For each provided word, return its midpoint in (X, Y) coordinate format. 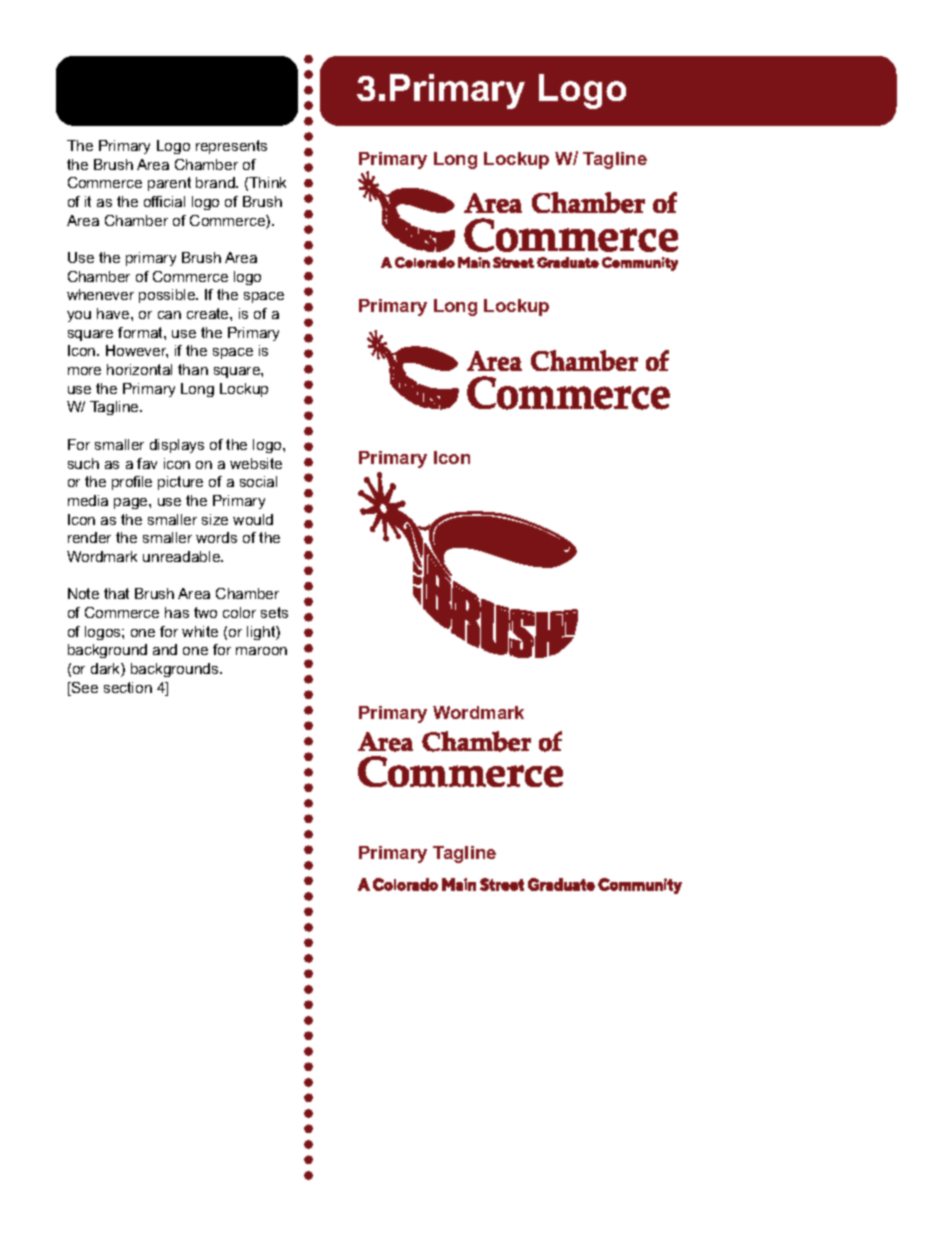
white (200, 631)
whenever (100, 294)
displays (177, 446)
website (256, 463)
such (83, 463)
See (84, 689)
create (209, 313)
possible (168, 296)
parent (169, 184)
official (164, 201)
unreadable (182, 556)
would (253, 519)
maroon (261, 651)
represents (231, 147)
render (89, 537)
